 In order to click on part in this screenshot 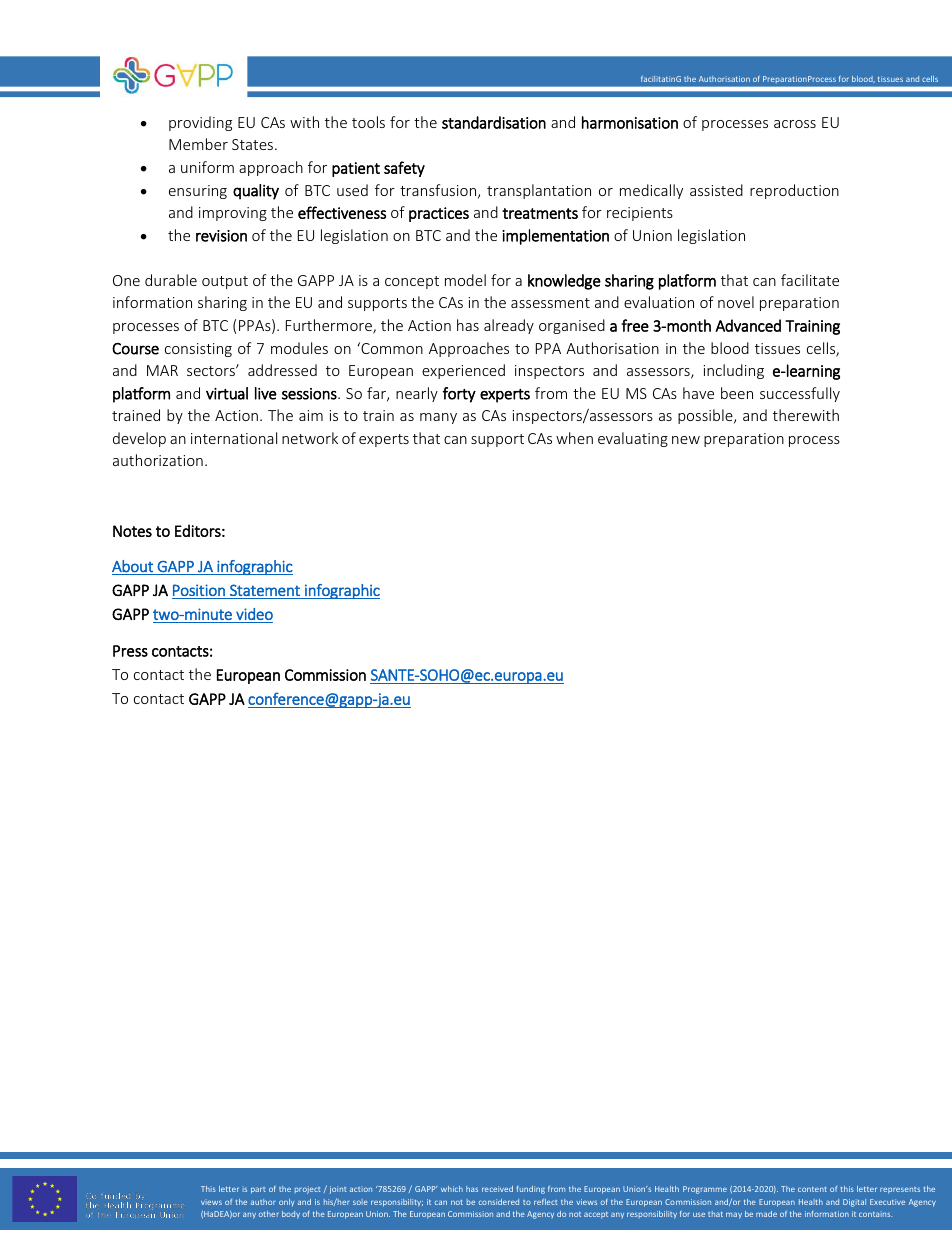, I will do `click(258, 1190)`.
